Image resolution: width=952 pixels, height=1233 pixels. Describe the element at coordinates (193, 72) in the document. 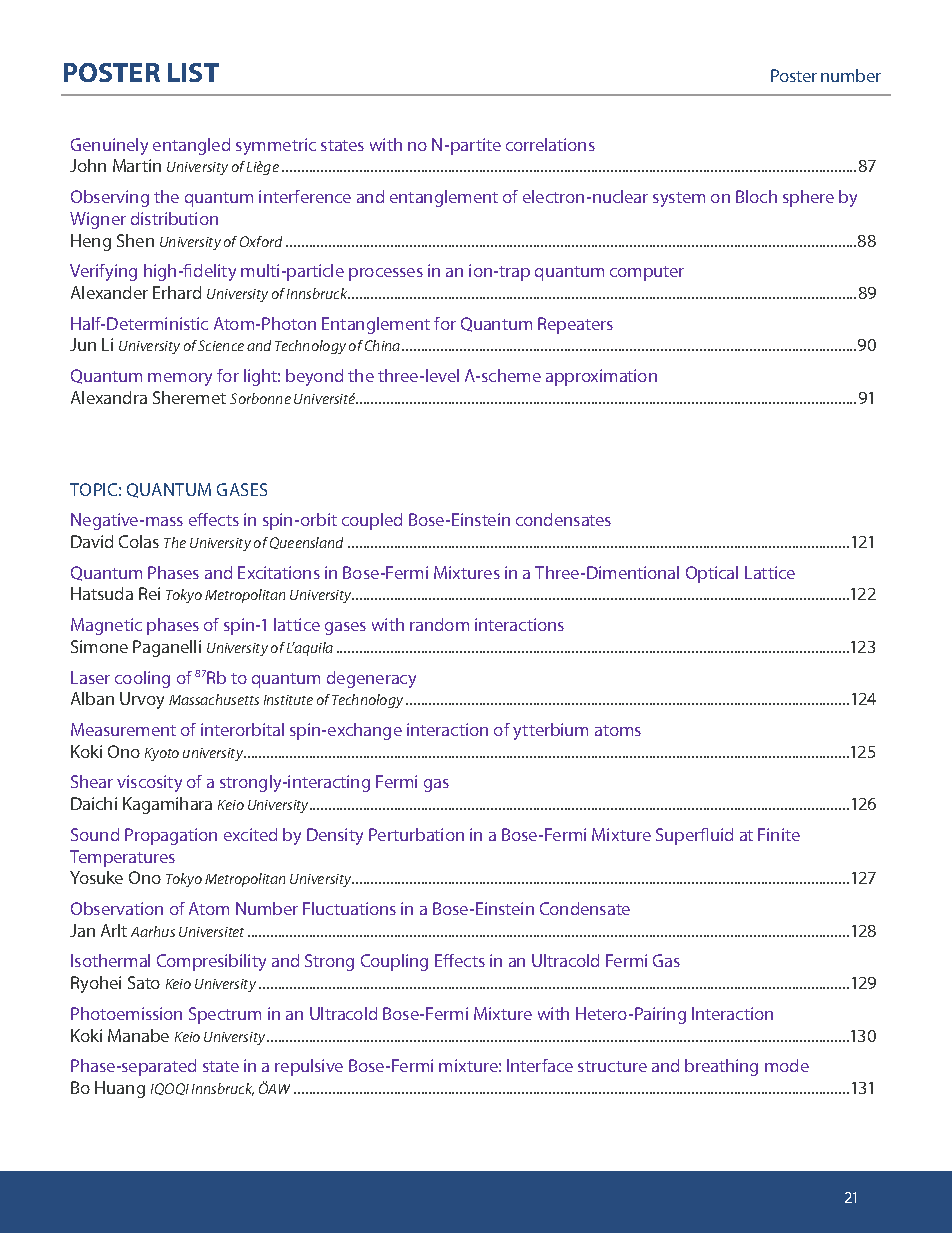

I see `LIST` at that location.
